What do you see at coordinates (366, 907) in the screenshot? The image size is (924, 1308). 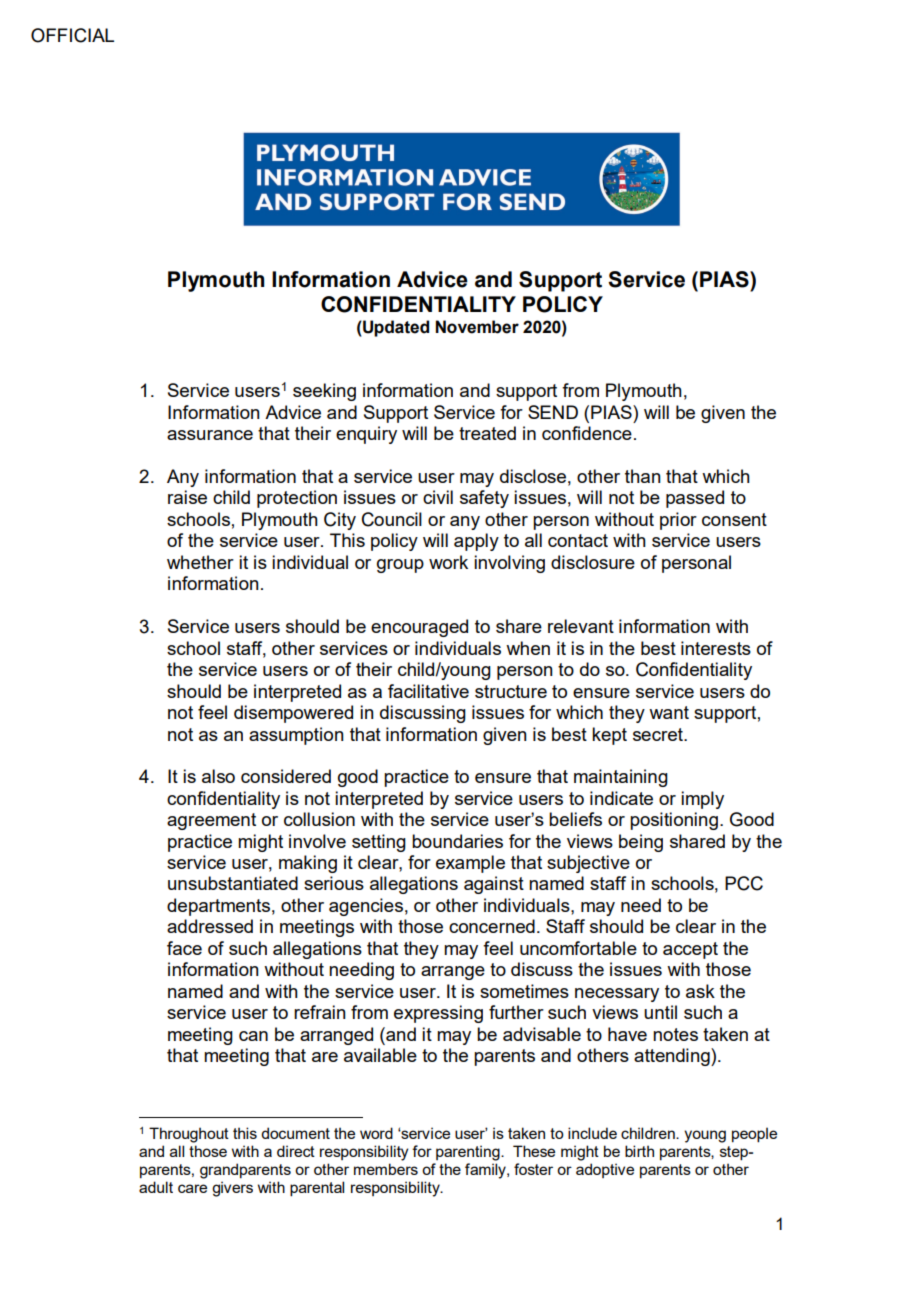 I see `agencies` at bounding box center [366, 907].
